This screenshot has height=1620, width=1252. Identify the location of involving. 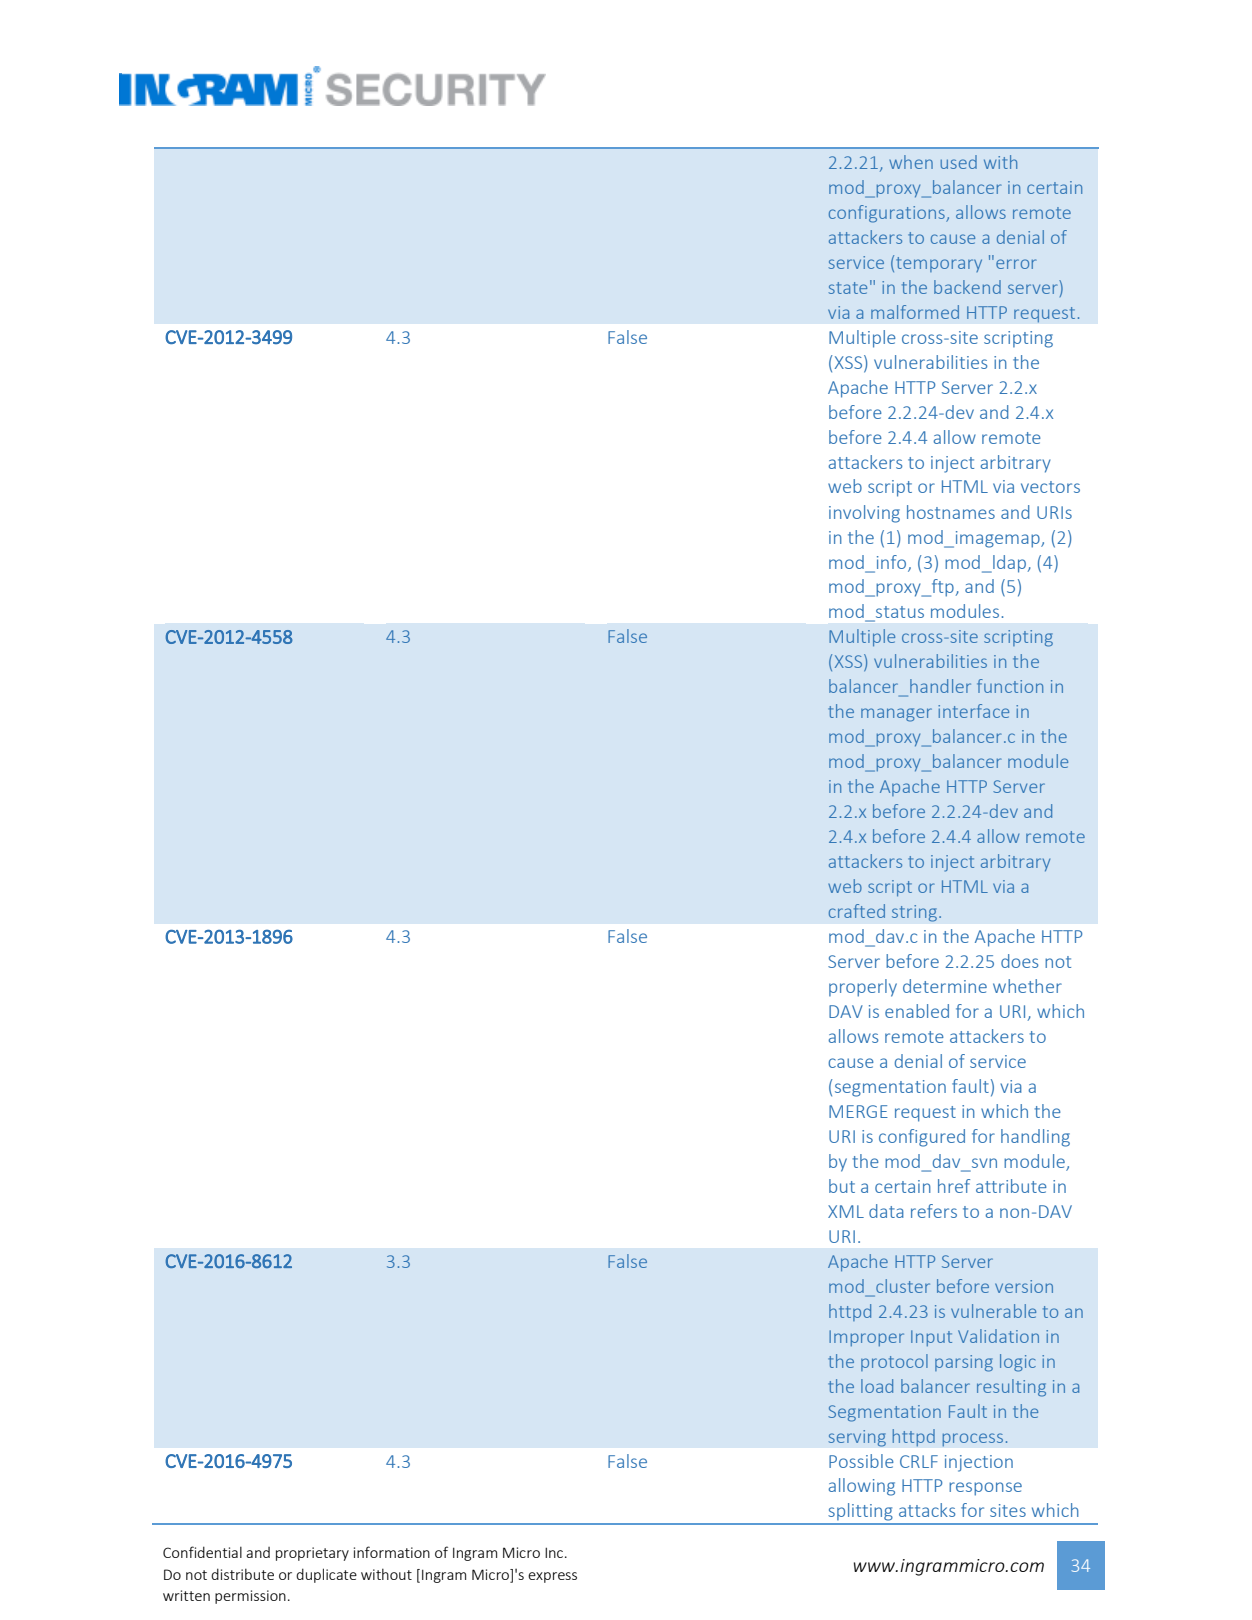
(864, 514).
